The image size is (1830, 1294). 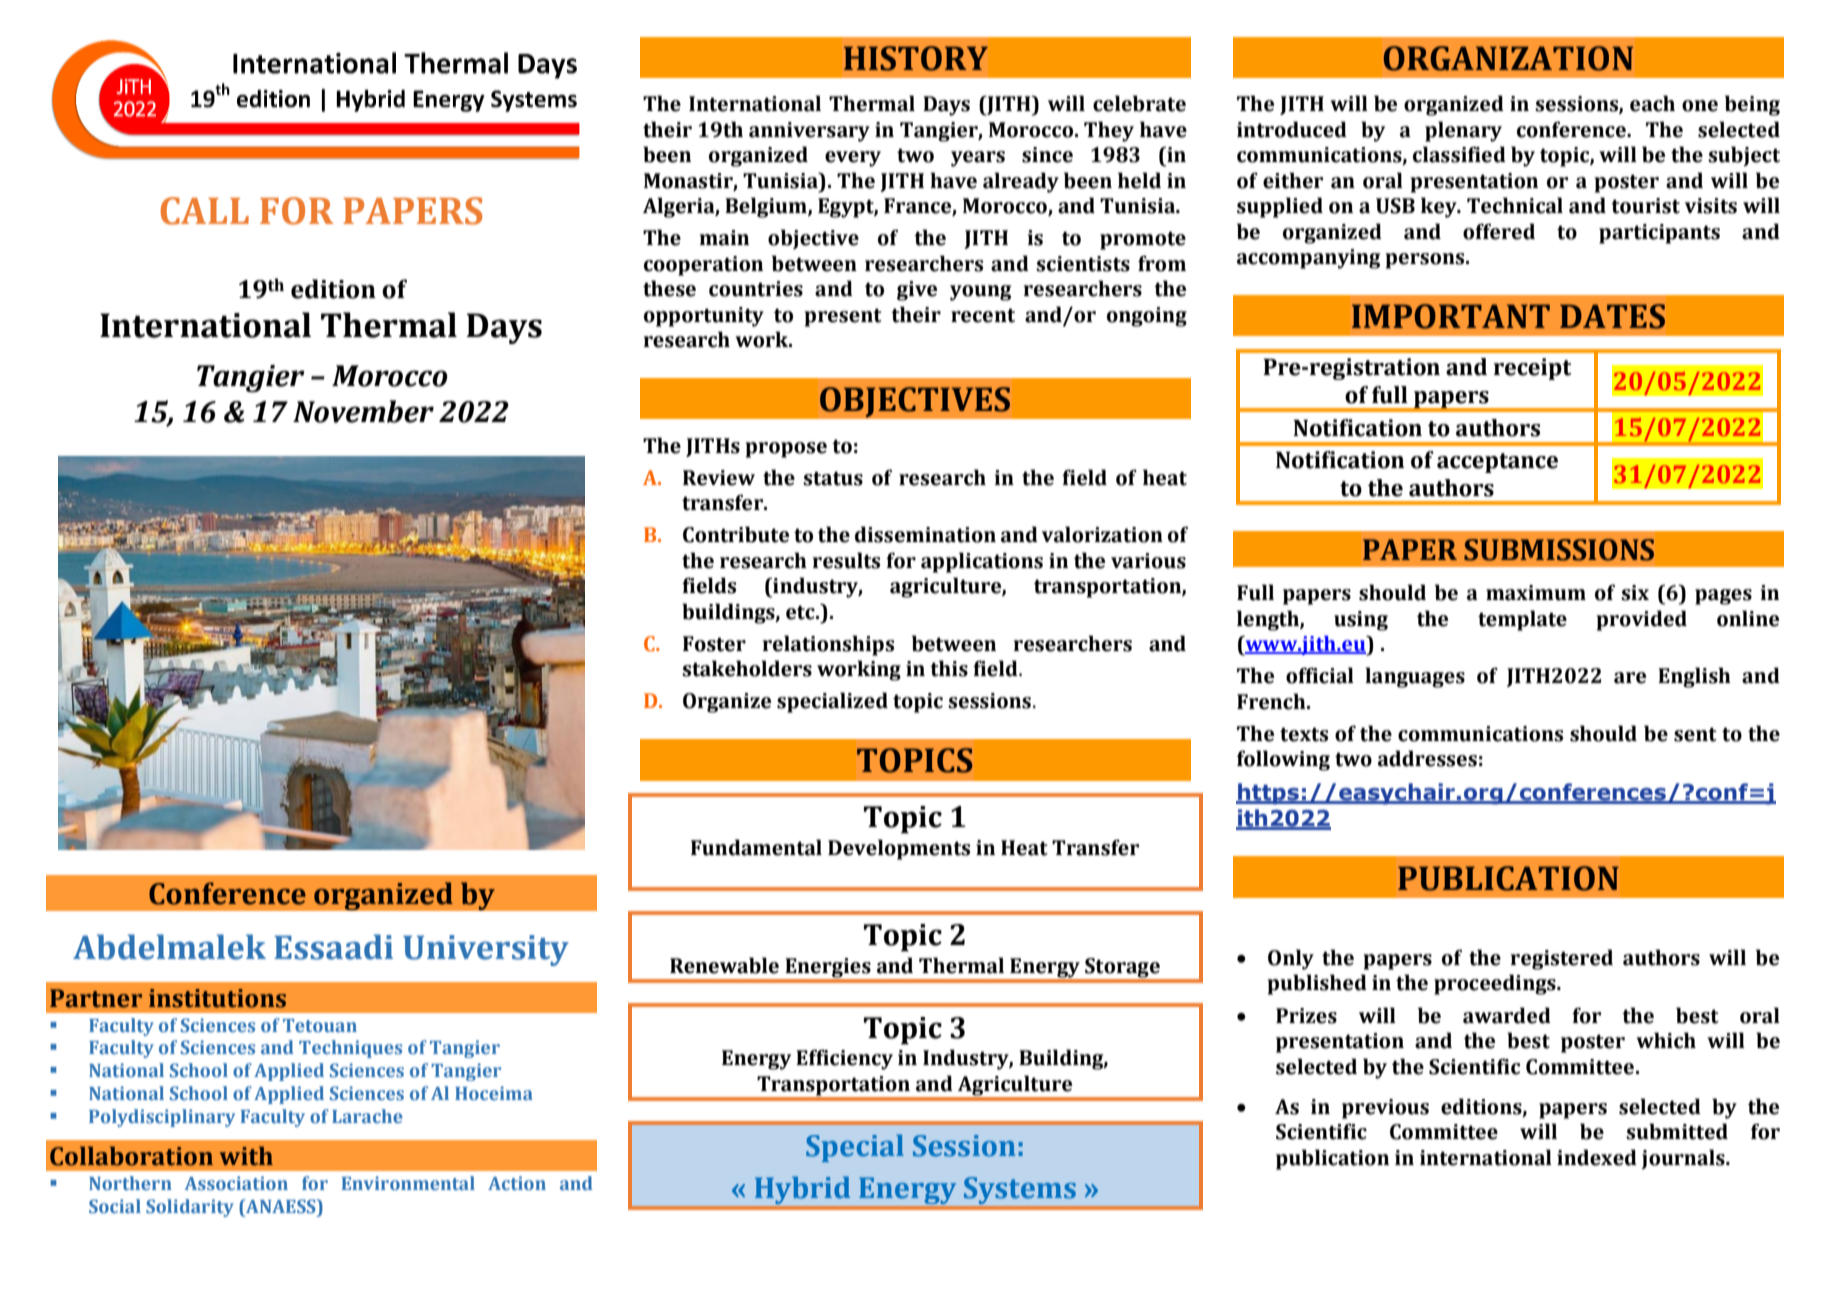 What do you see at coordinates (1533, 369) in the screenshot?
I see `receipt` at bounding box center [1533, 369].
